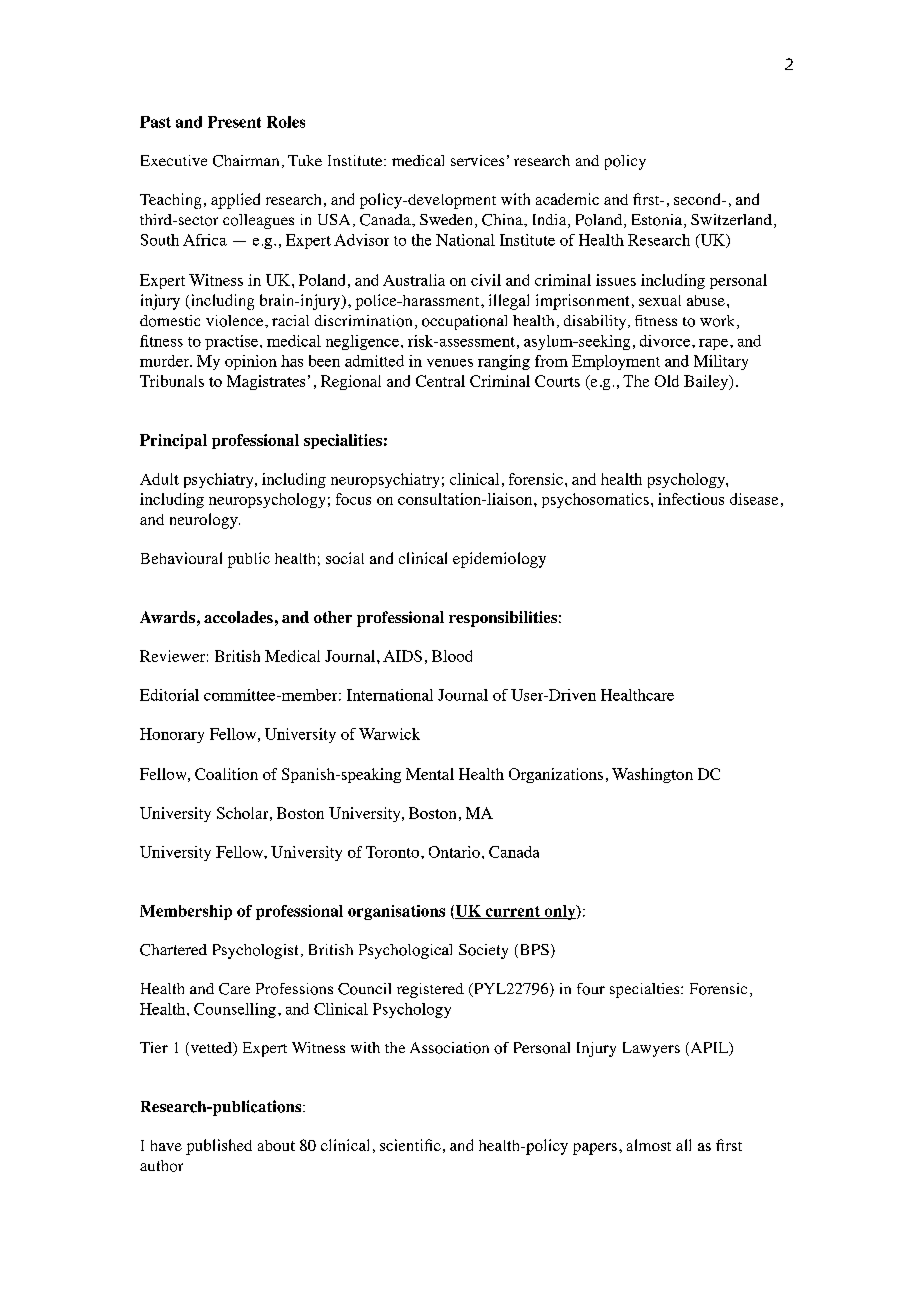 The width and height of the page is (924, 1308). Describe the element at coordinates (219, 1147) in the page. I see `published` at that location.
